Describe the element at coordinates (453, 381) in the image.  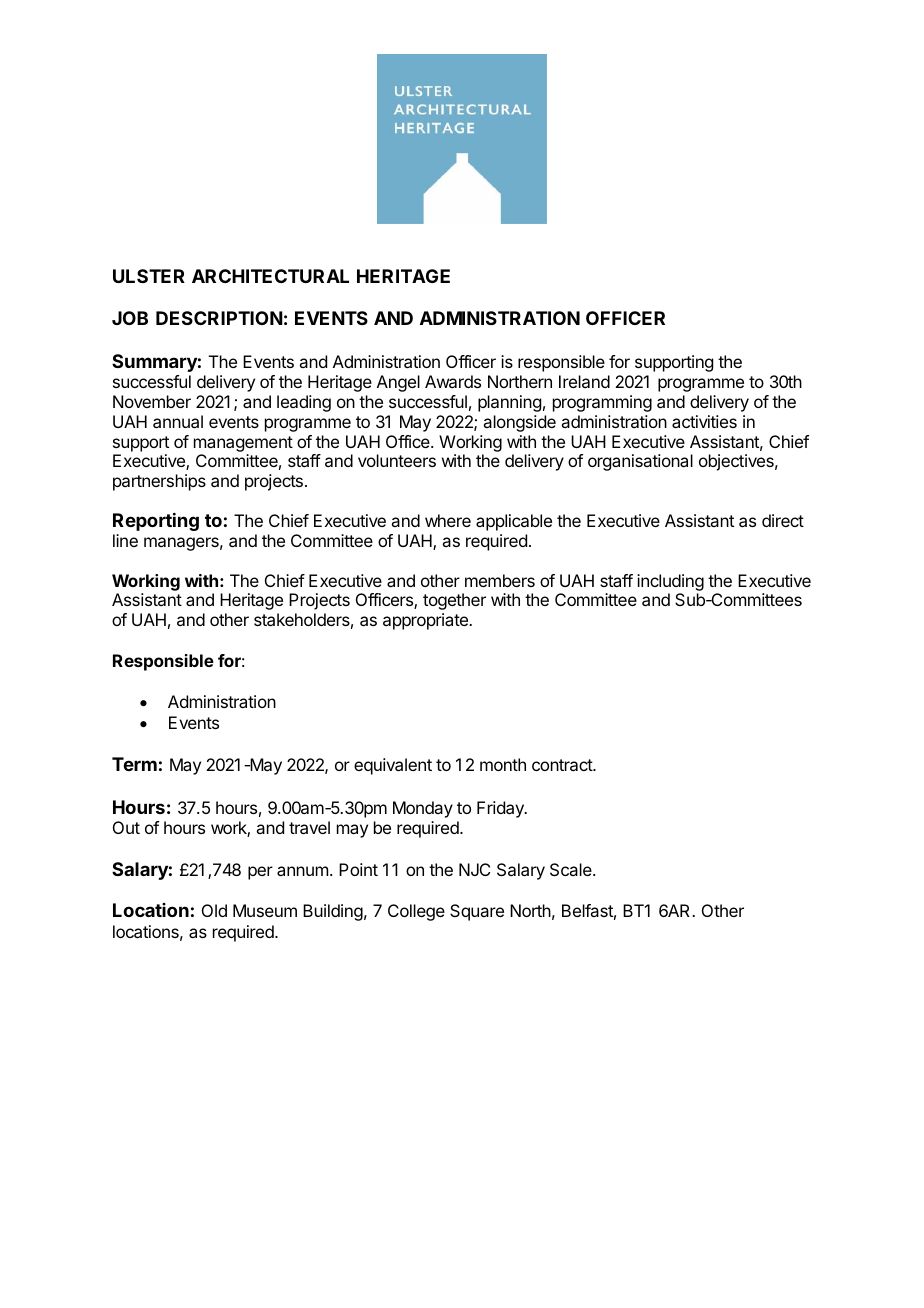
I see `Awards` at that location.
